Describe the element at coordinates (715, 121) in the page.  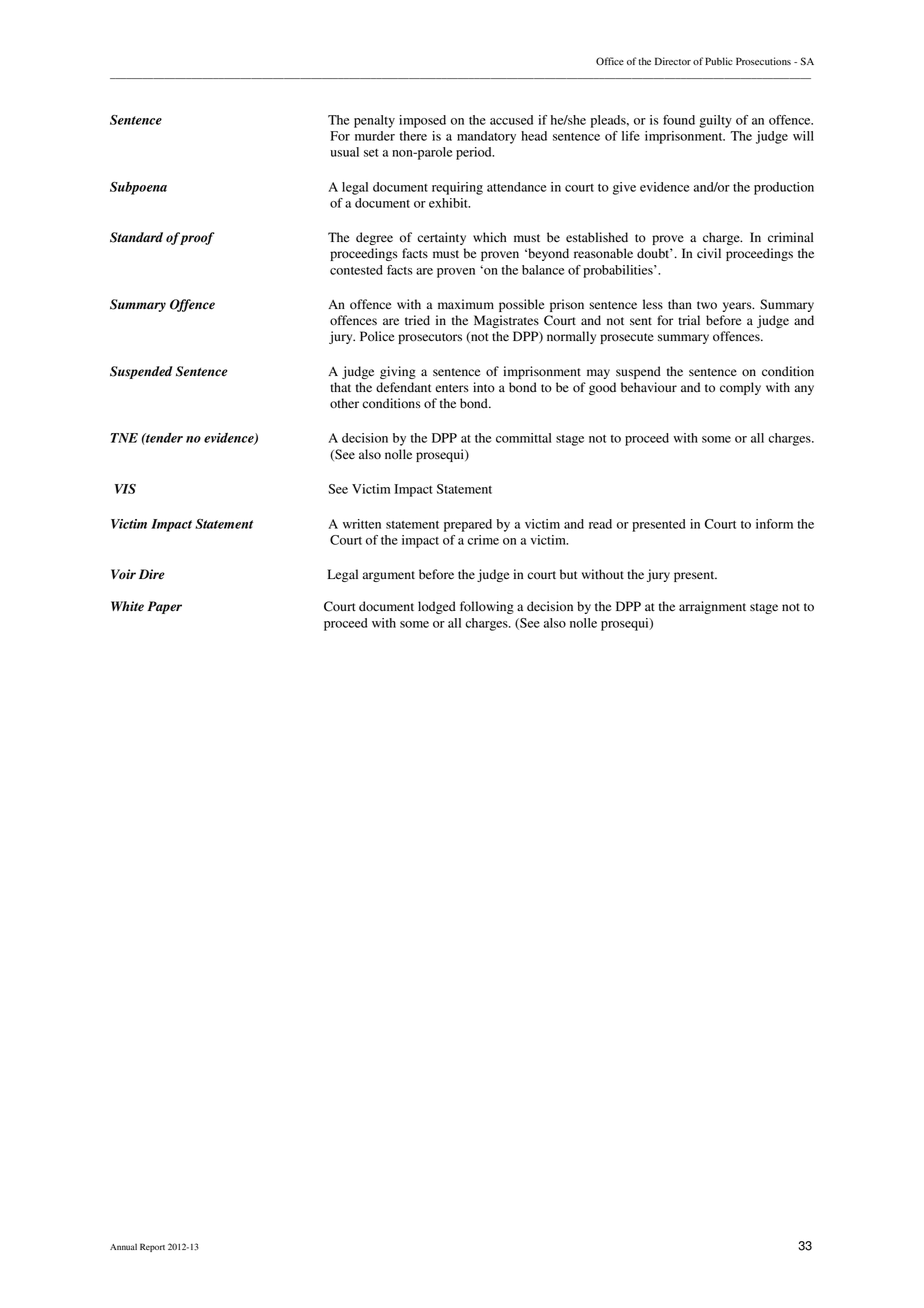
I see `guilty` at that location.
